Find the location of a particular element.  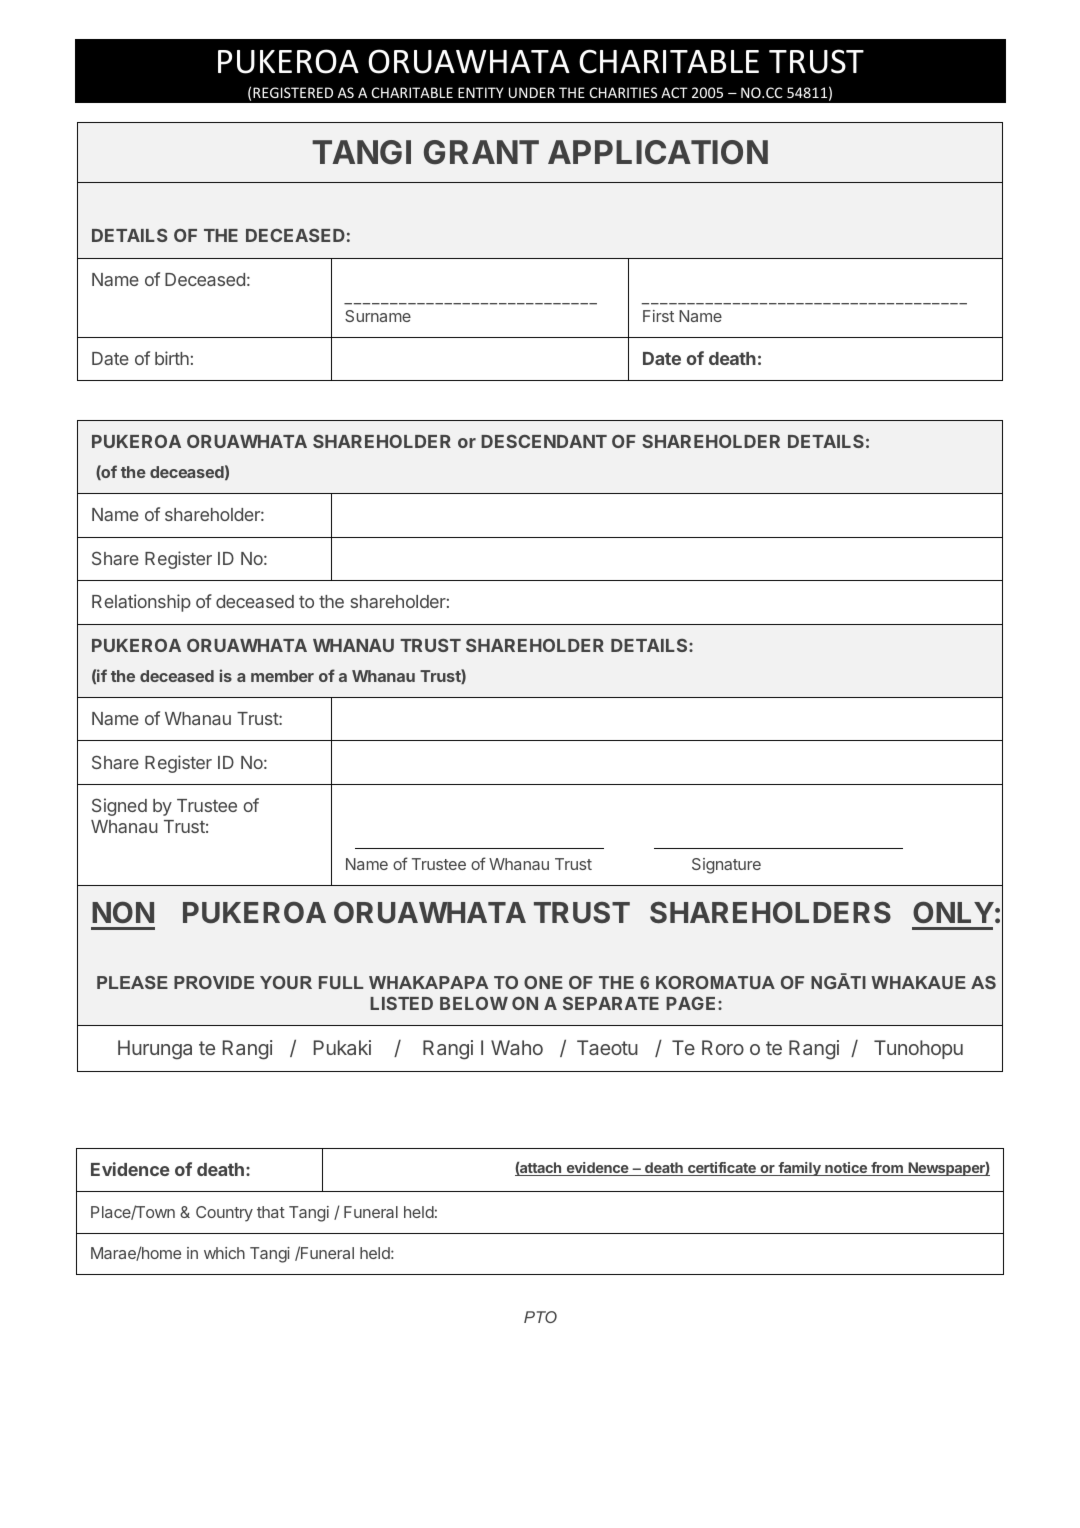

which is located at coordinates (224, 1253).
